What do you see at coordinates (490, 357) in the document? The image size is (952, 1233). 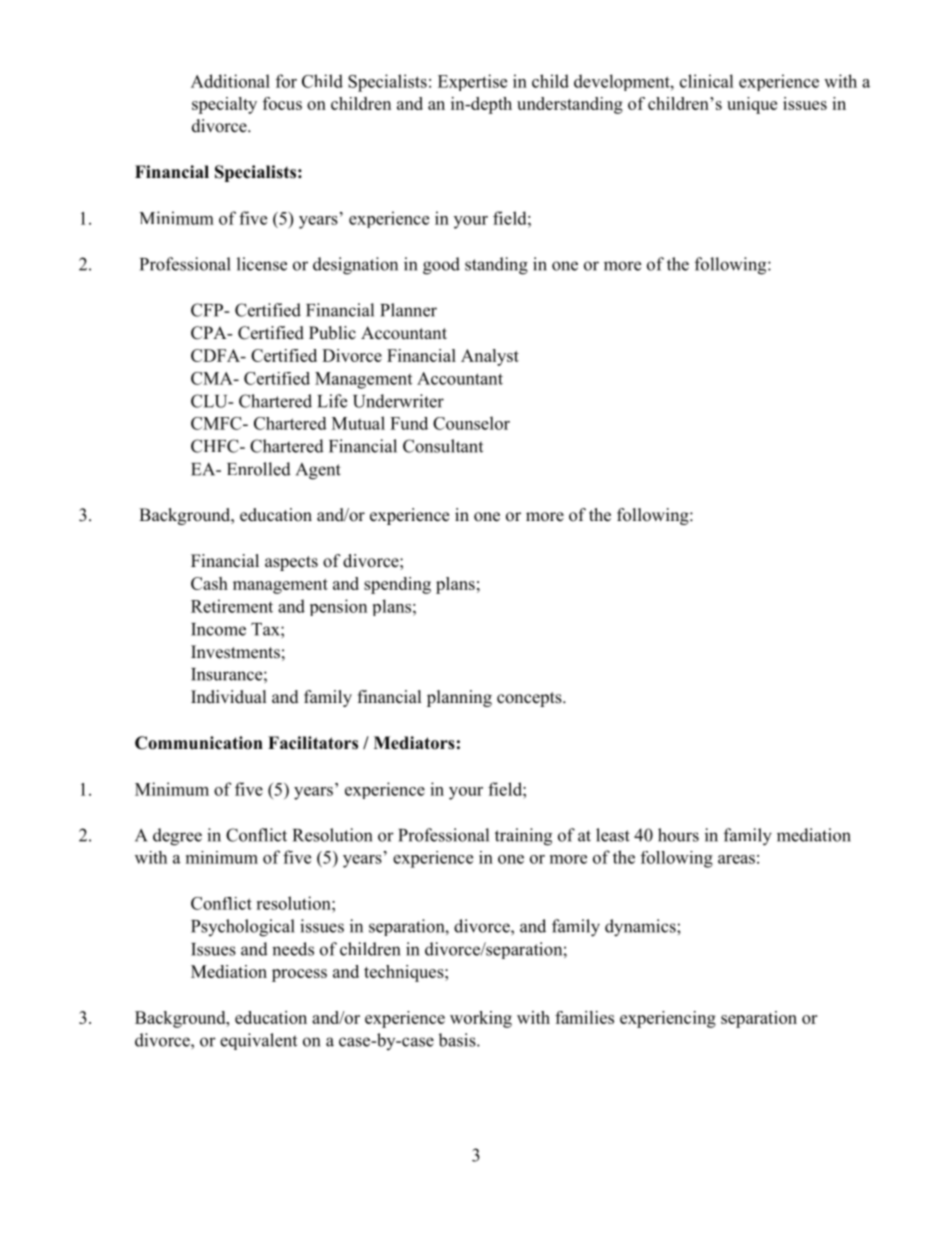 I see `Analyst` at bounding box center [490, 357].
